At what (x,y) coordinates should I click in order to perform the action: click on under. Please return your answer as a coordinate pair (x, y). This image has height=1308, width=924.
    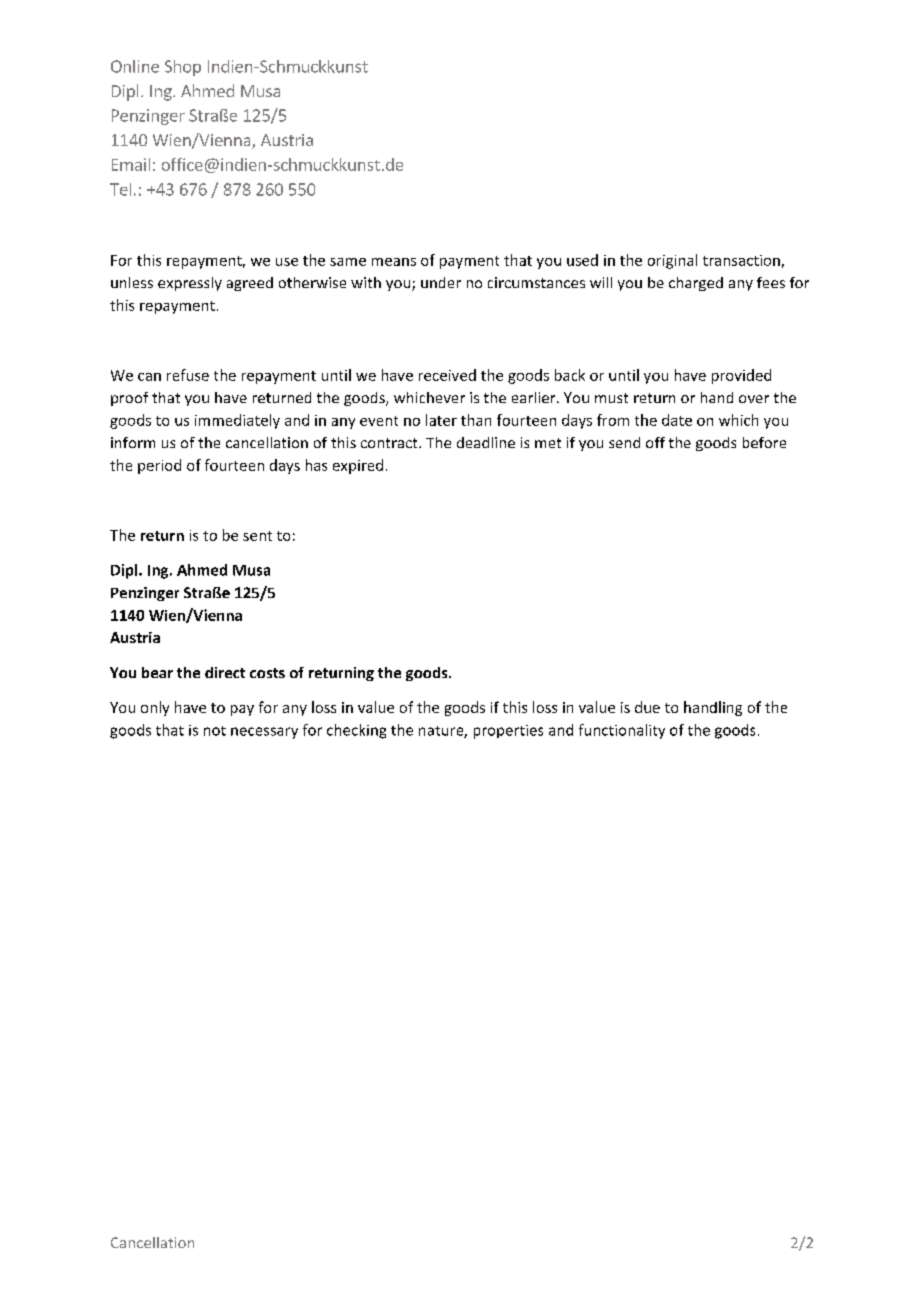
    Looking at the image, I should click on (441, 282).
